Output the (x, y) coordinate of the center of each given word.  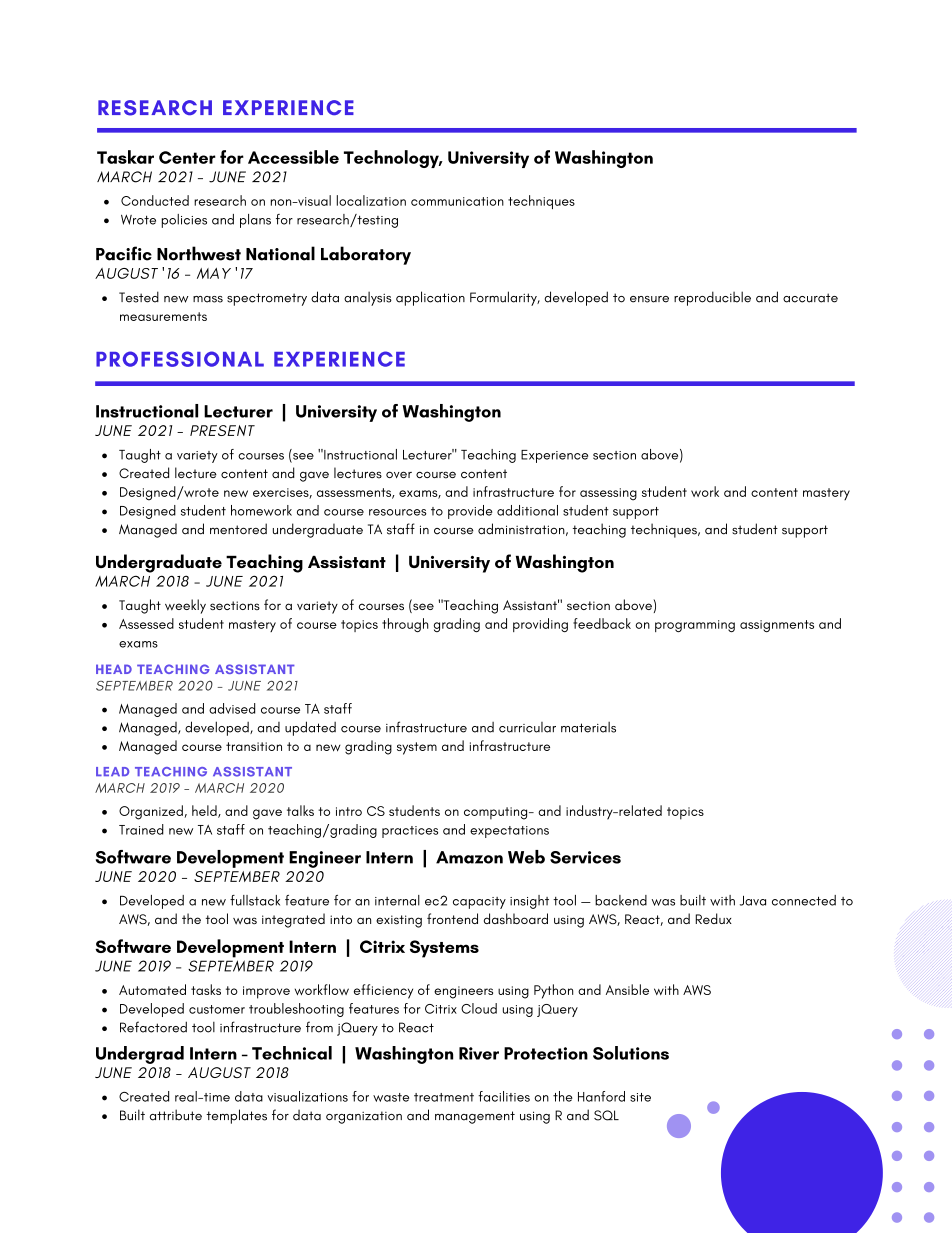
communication (457, 201)
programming (695, 626)
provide (470, 512)
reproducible (712, 298)
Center (187, 157)
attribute (176, 1115)
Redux (713, 918)
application (430, 298)
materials (588, 727)
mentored (238, 529)
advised (232, 708)
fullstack (255, 900)
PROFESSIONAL (180, 359)
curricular (527, 727)
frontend (452, 918)
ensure (649, 299)
